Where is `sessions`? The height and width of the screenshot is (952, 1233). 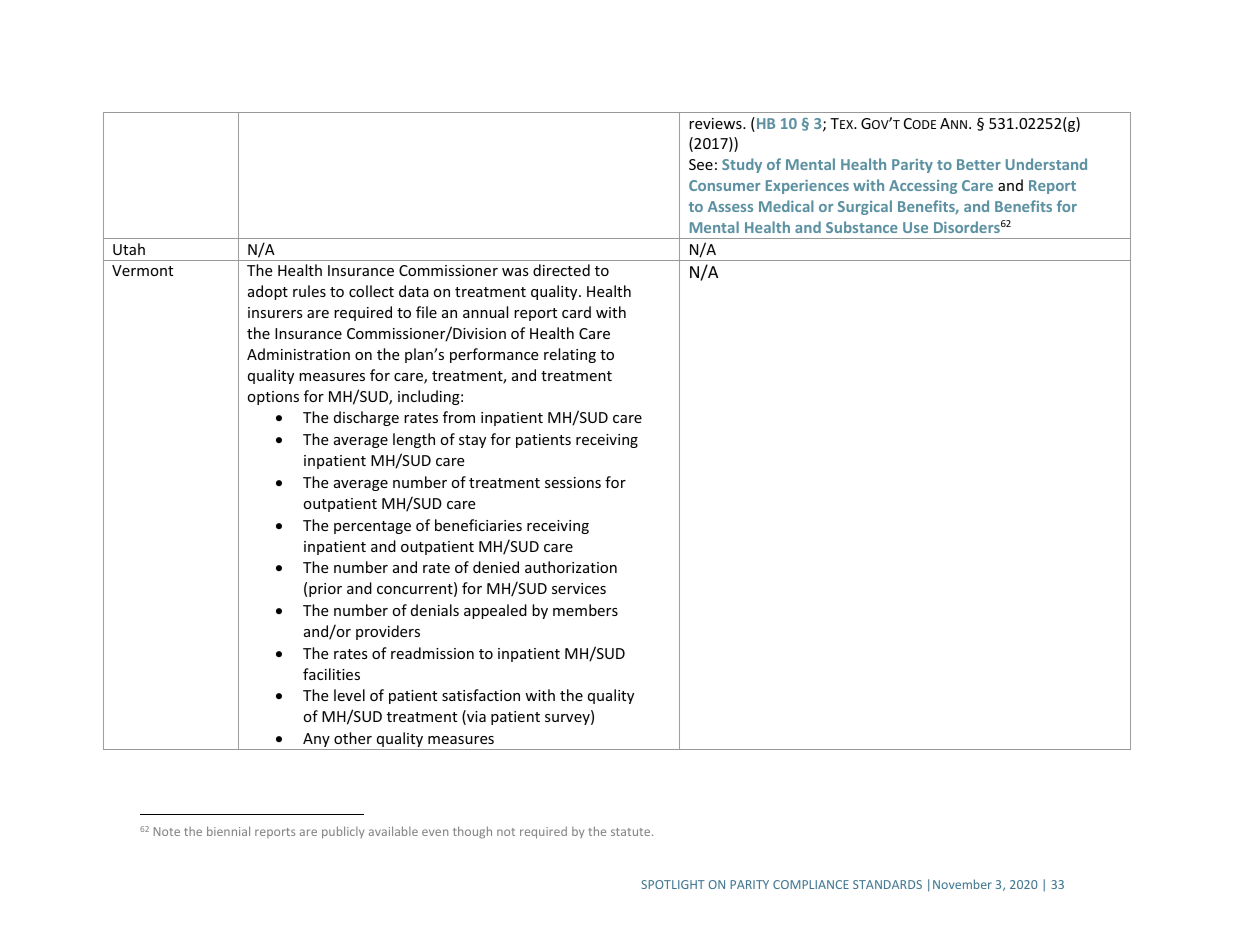 sessions is located at coordinates (573, 482).
